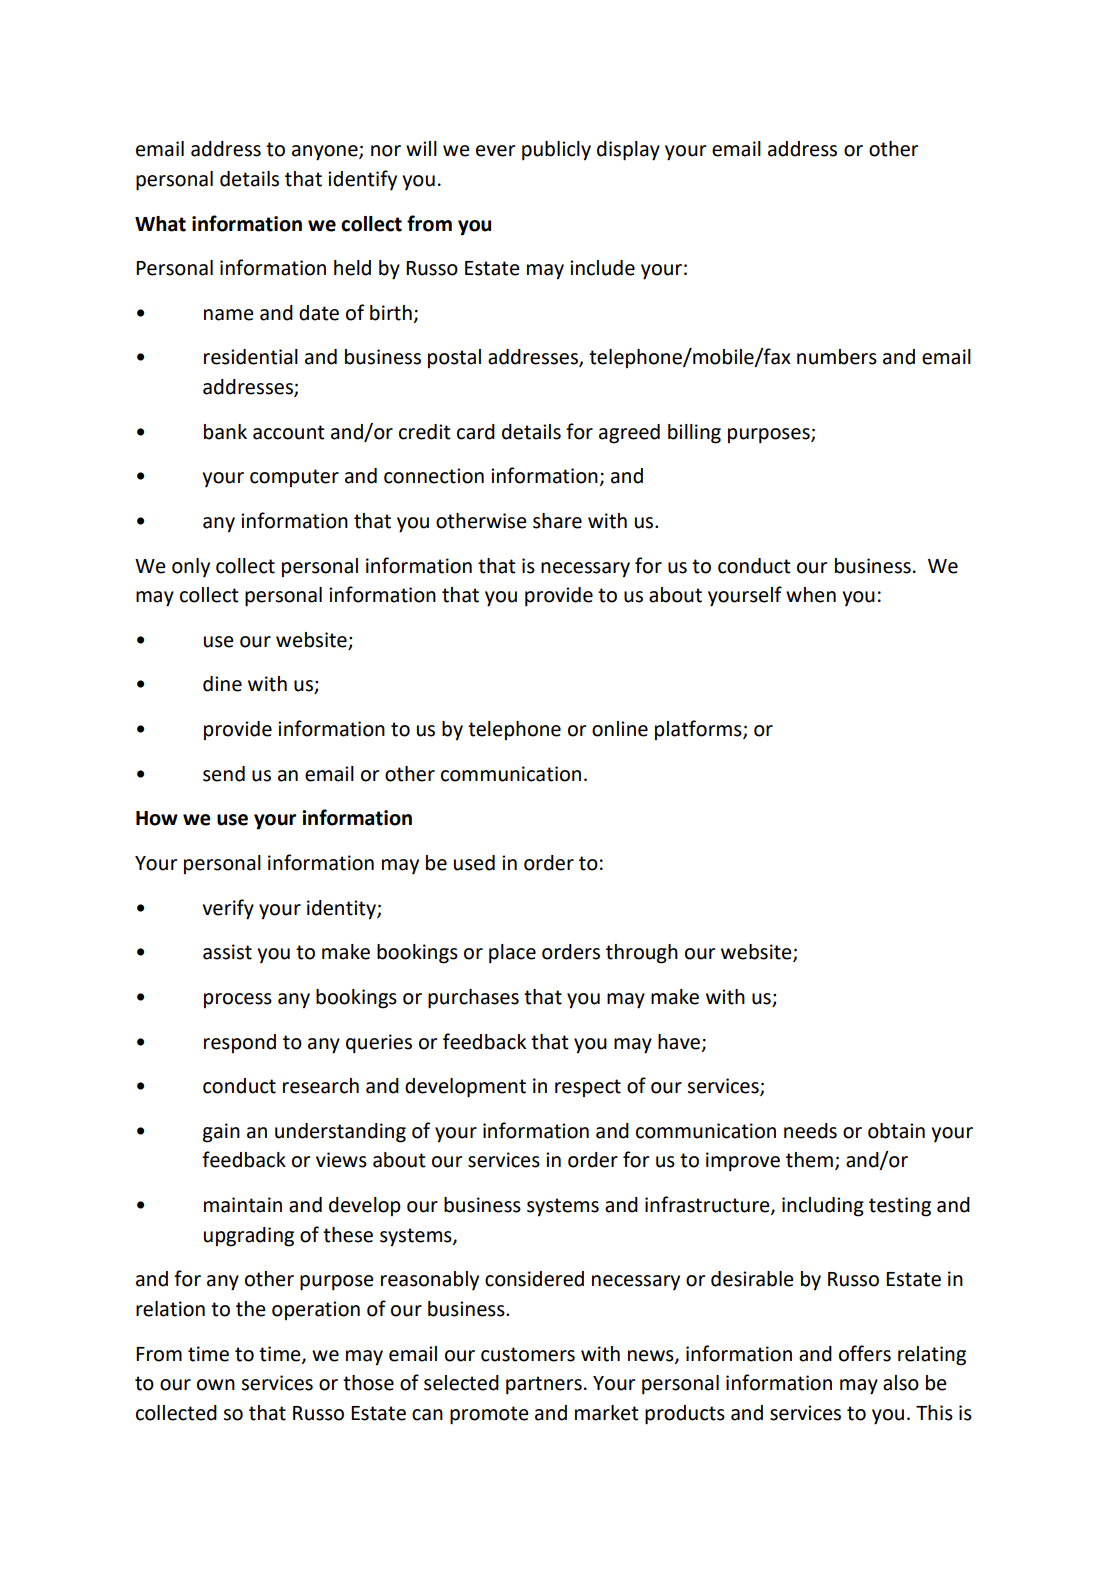  I want to click on place, so click(512, 954).
